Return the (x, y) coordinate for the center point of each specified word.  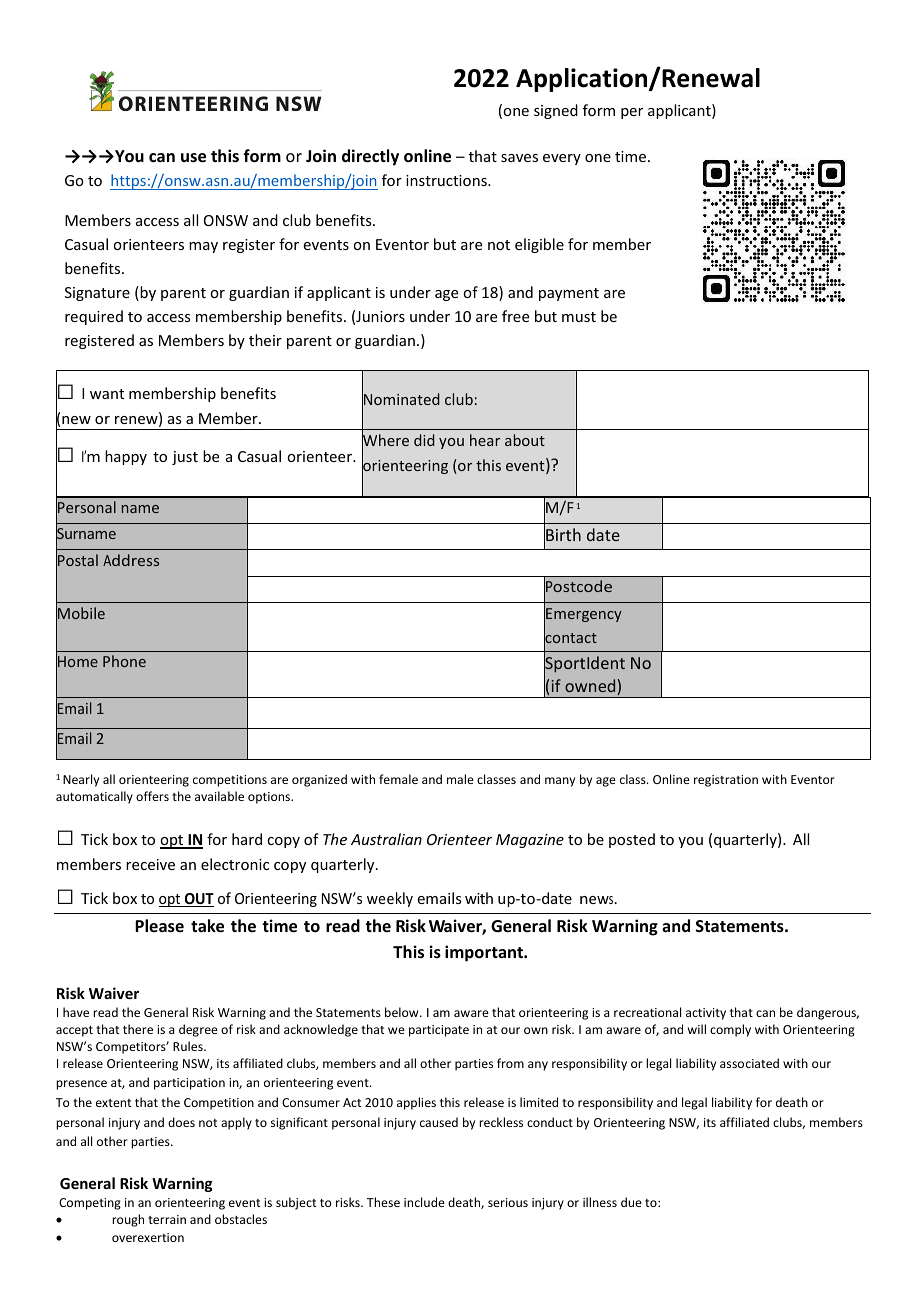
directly (370, 157)
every (562, 159)
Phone (124, 661)
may (203, 247)
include (424, 1202)
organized (319, 780)
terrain (167, 1219)
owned (590, 685)
